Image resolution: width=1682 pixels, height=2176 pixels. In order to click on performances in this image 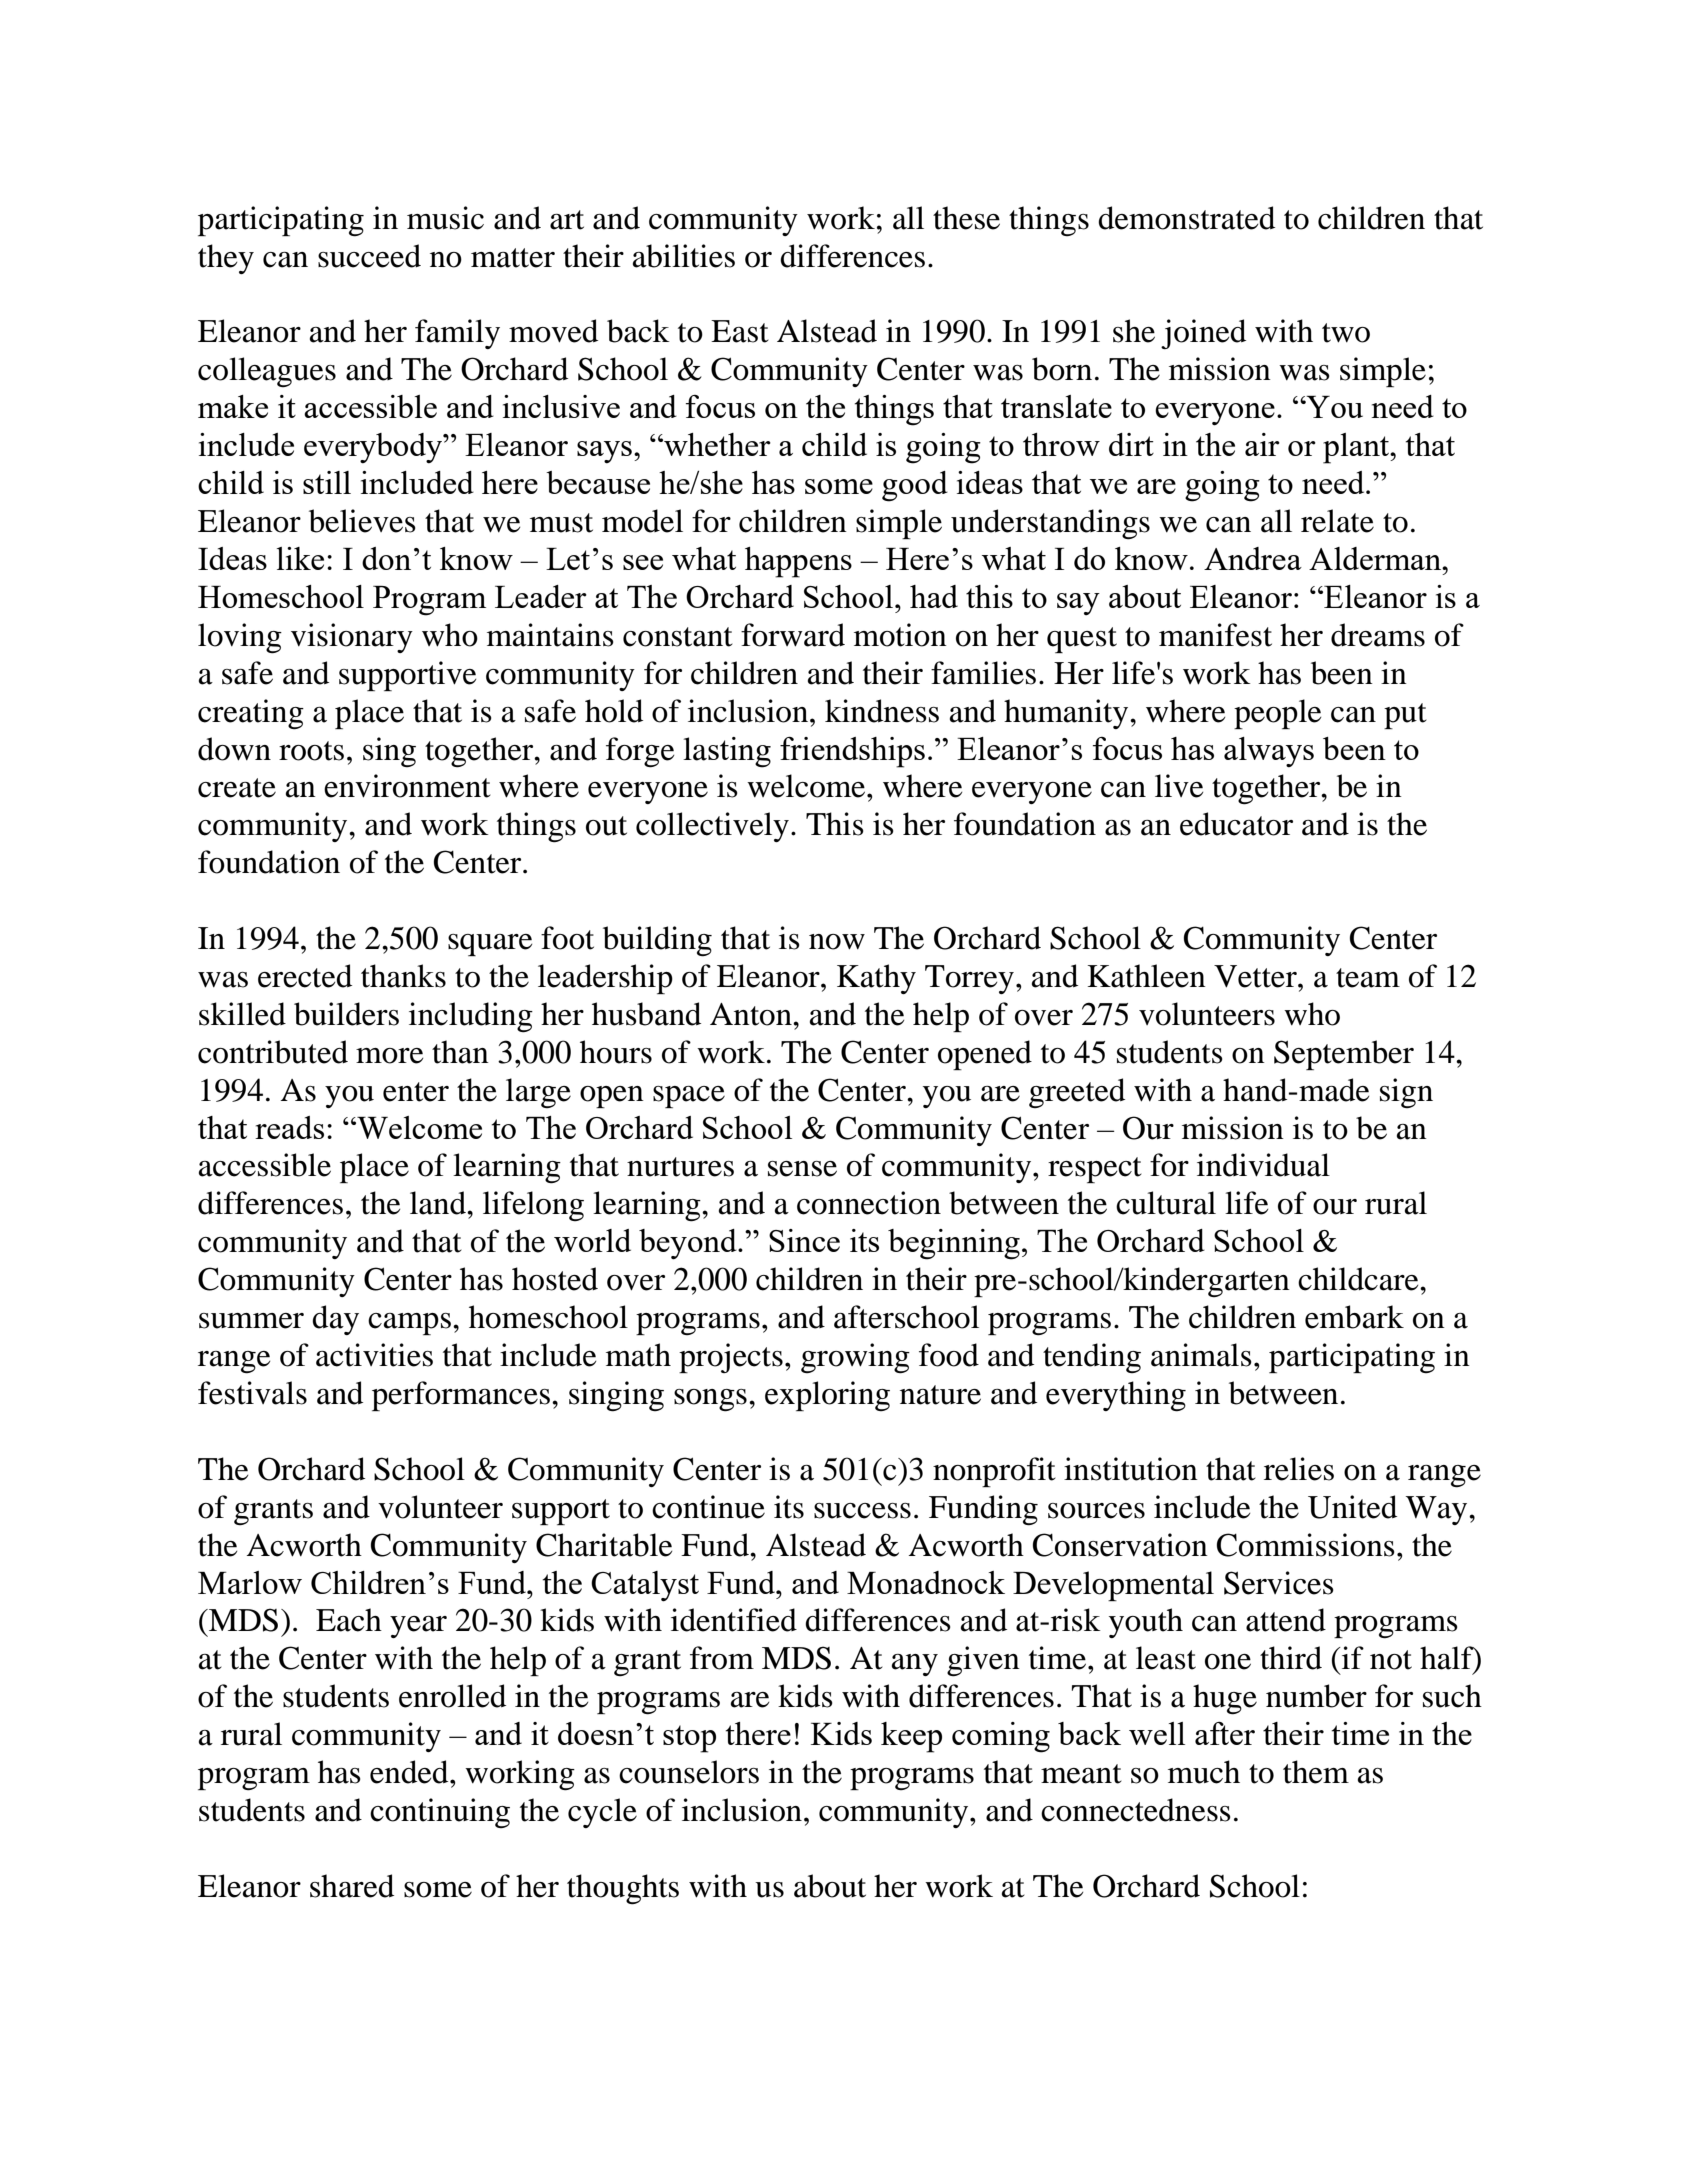, I will do `click(461, 1396)`.
